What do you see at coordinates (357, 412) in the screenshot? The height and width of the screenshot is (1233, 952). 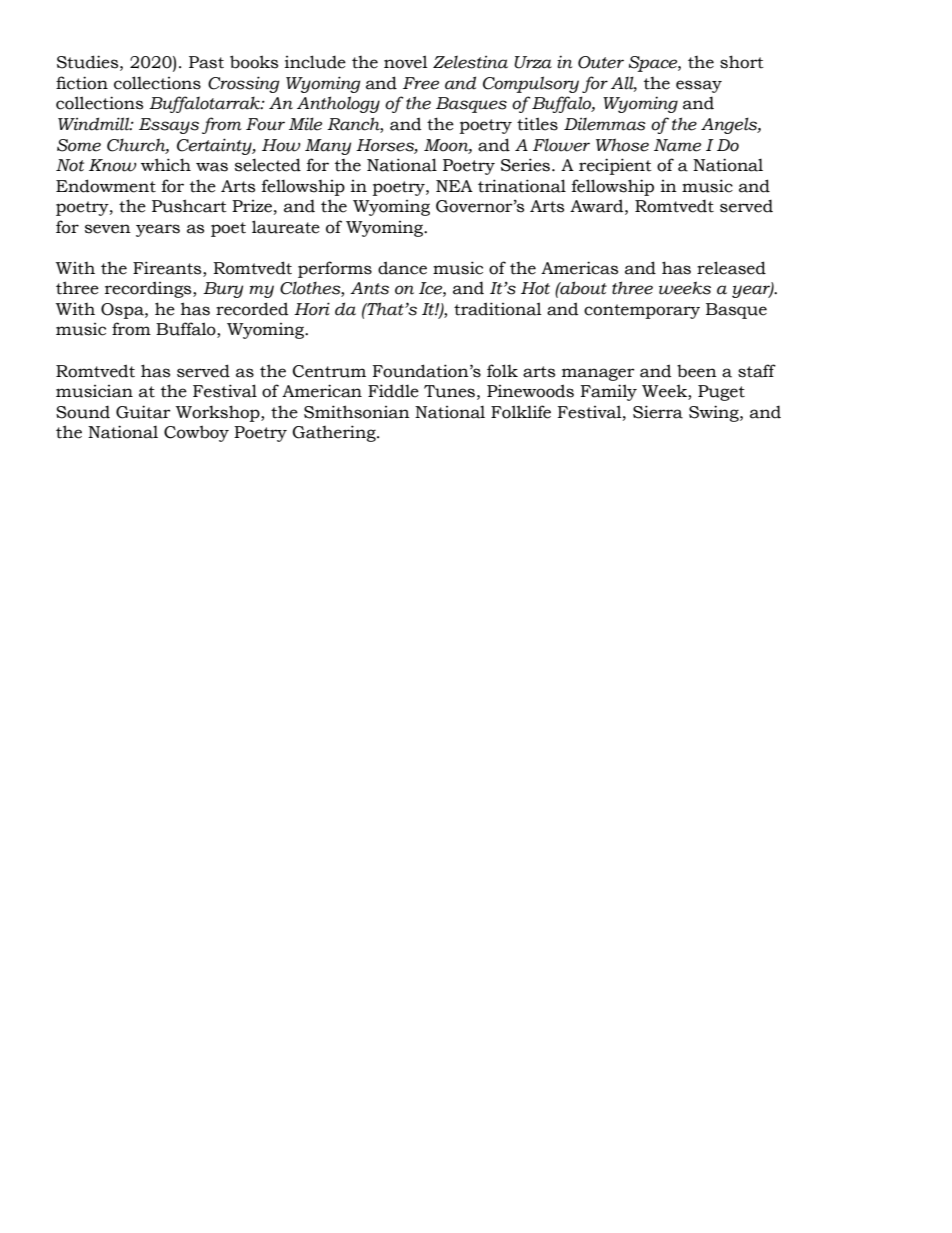 I see `Smithsonian` at bounding box center [357, 412].
